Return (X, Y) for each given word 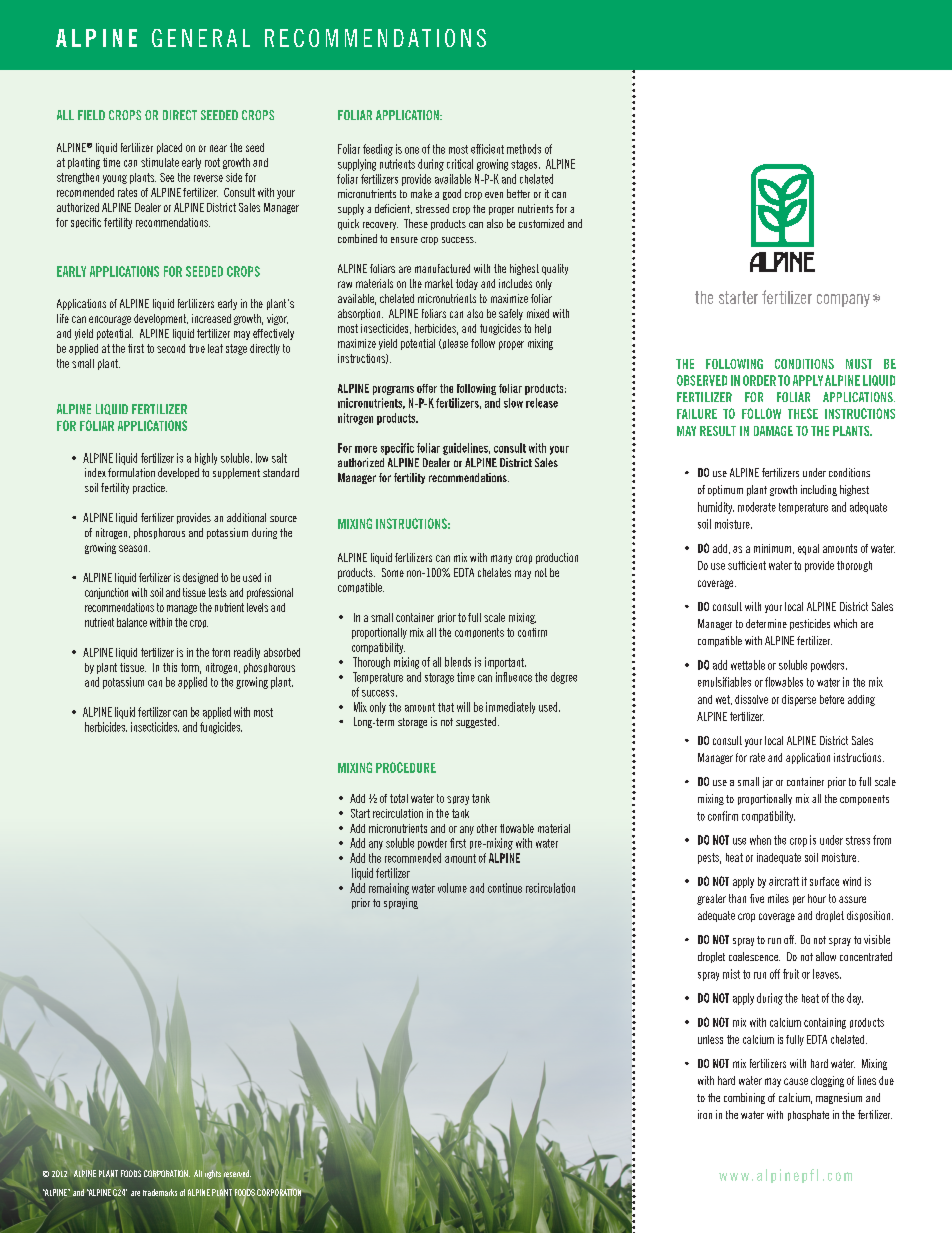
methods (524, 149)
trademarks (160, 1192)
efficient (487, 149)
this (170, 667)
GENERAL (201, 38)
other (487, 828)
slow (513, 403)
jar (768, 782)
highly (206, 459)
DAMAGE (773, 431)
